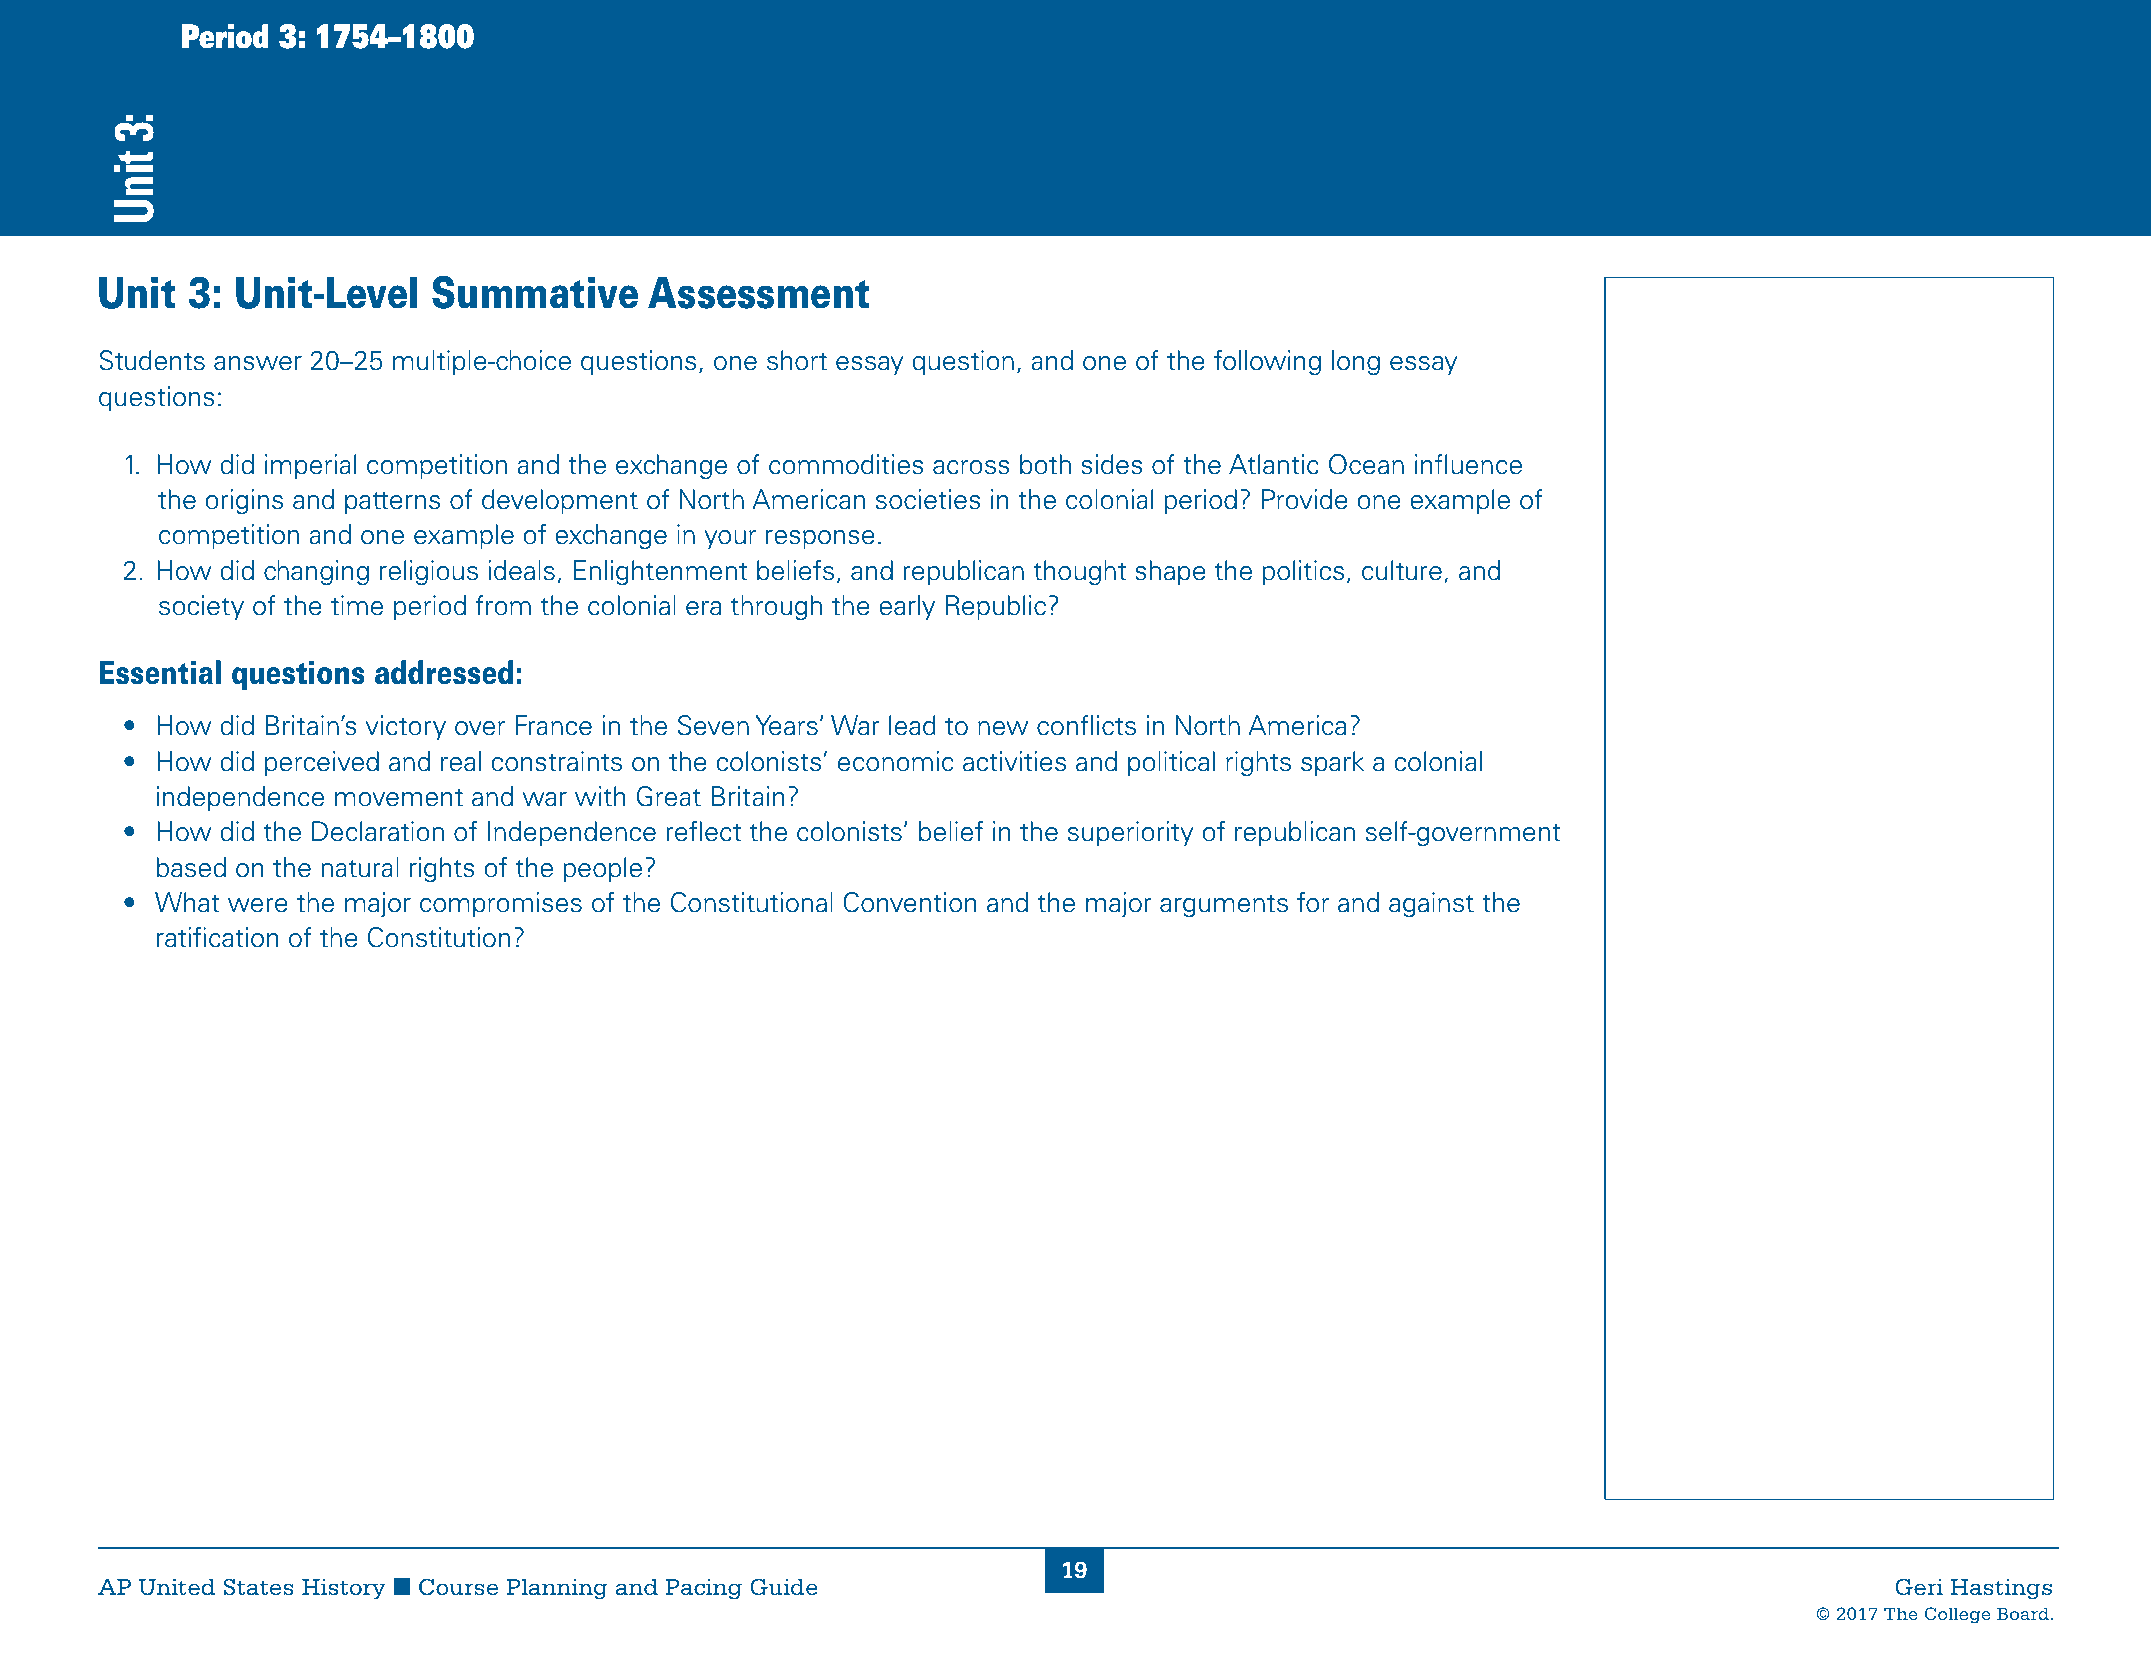  I want to click on Geri, so click(1919, 1587).
